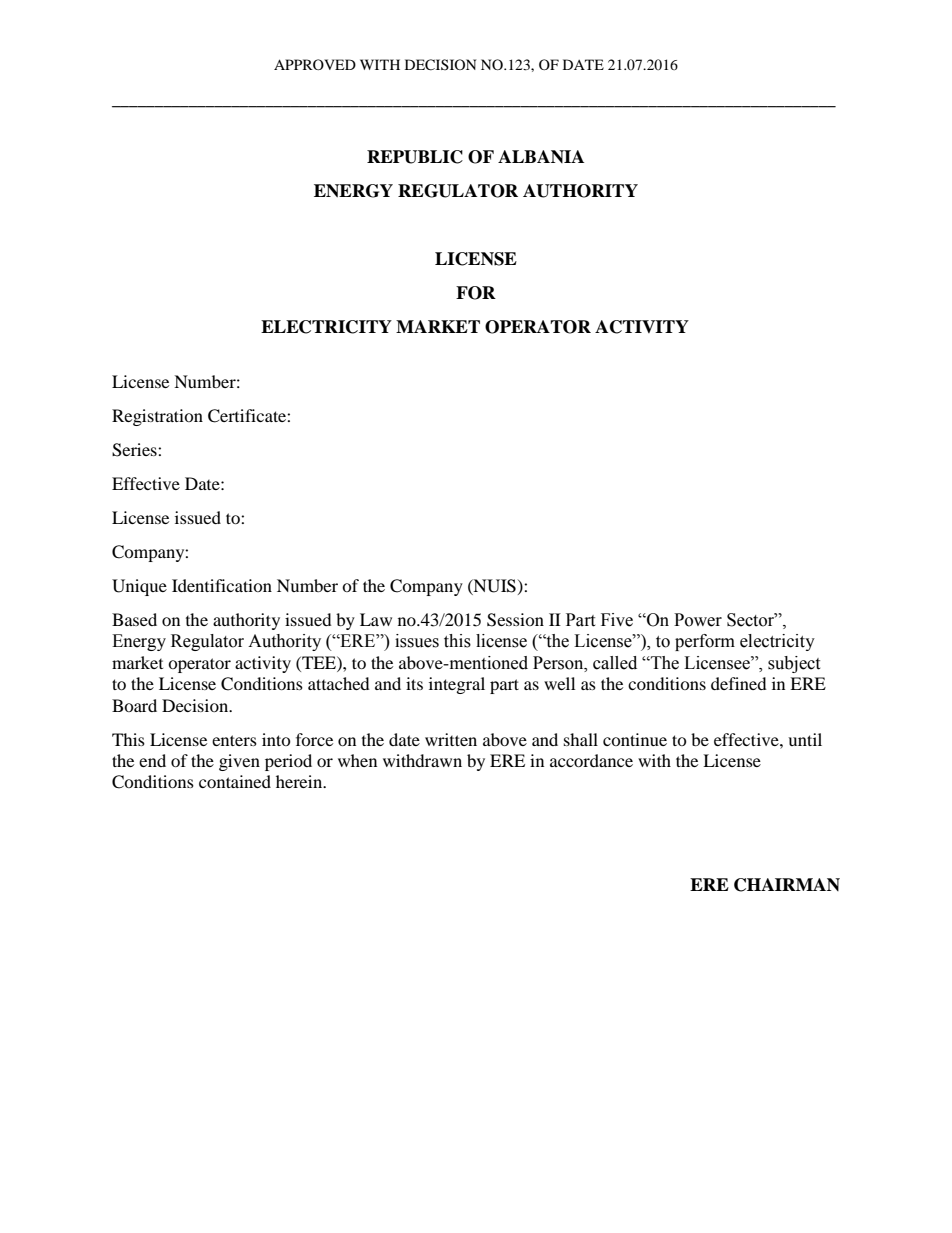 This document has height=1233, width=952. I want to click on ALBANIA, so click(541, 156).
